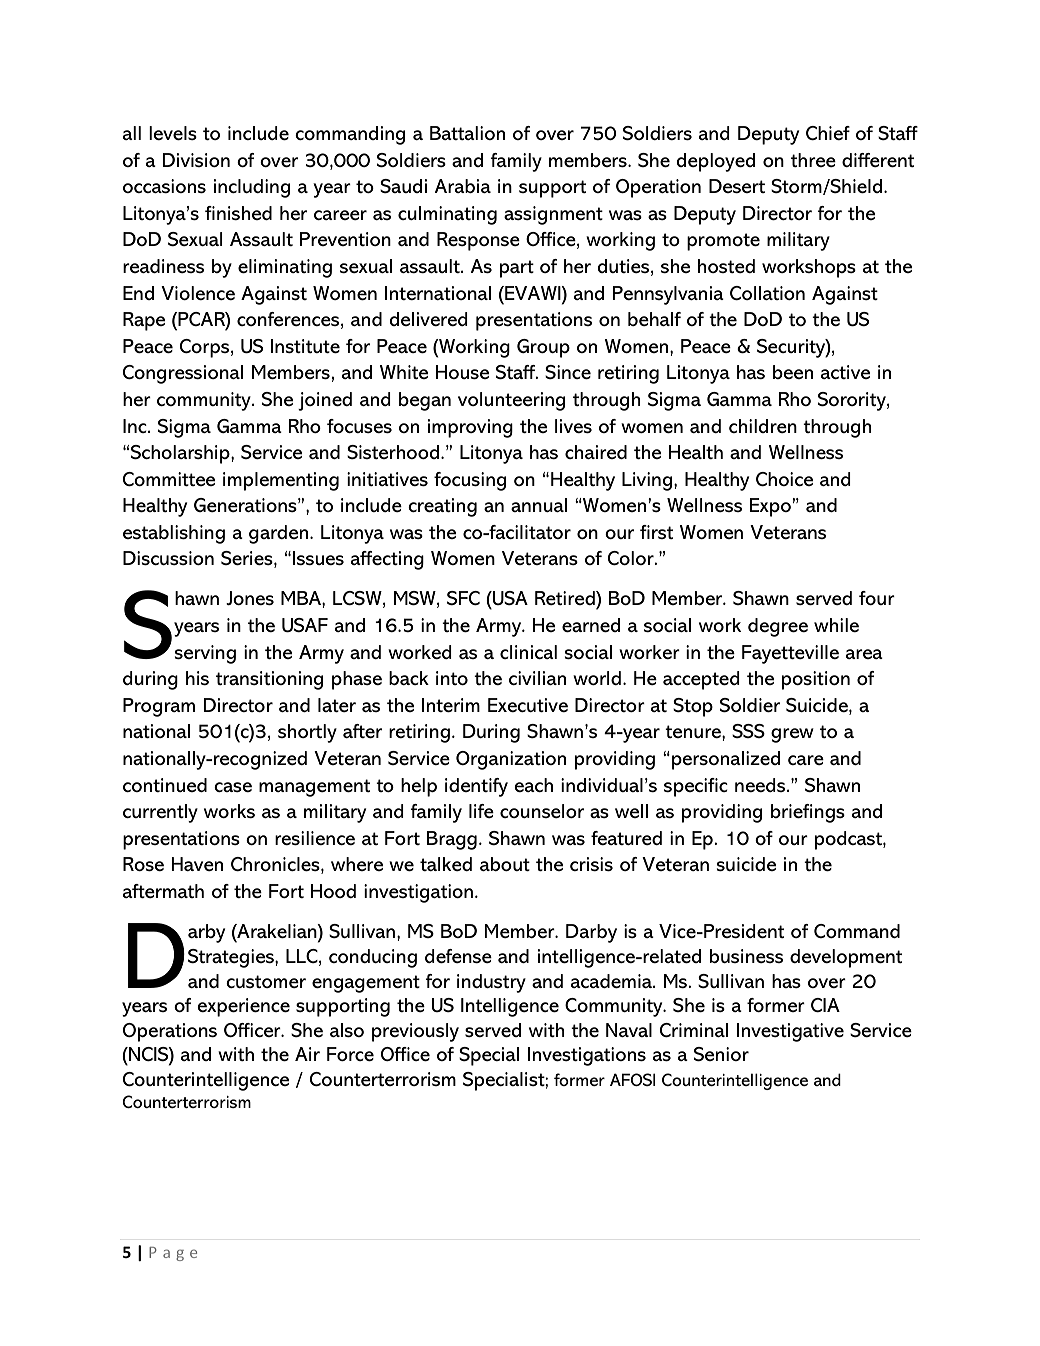  I want to click on experience, so click(243, 1007).
